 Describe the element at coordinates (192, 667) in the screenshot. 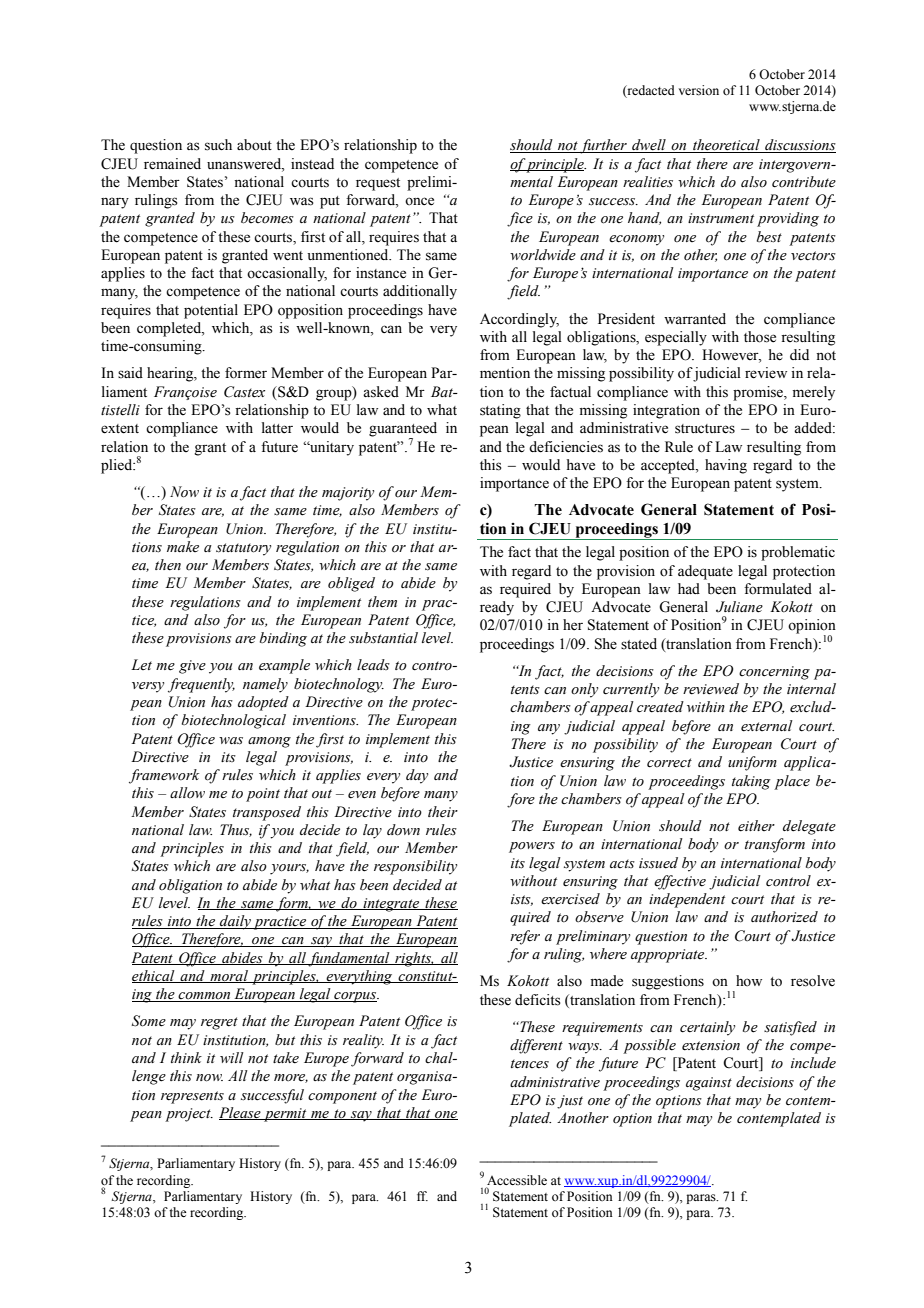

I see `give` at that location.
